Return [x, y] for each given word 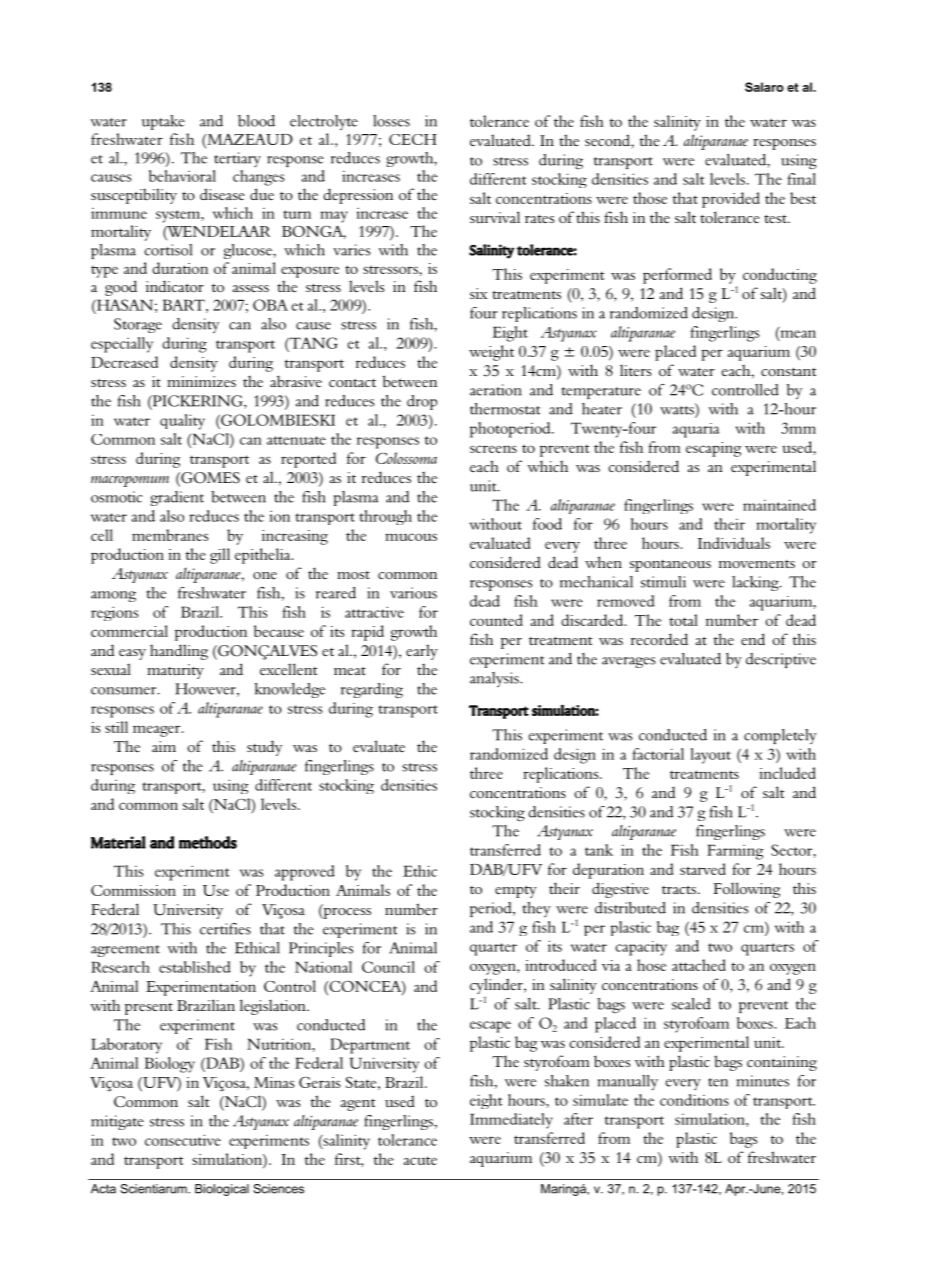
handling [179, 652]
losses [391, 121]
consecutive [183, 1140]
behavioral [182, 176]
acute [420, 1160]
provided [731, 200]
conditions [694, 1100]
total [683, 620]
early [422, 652]
